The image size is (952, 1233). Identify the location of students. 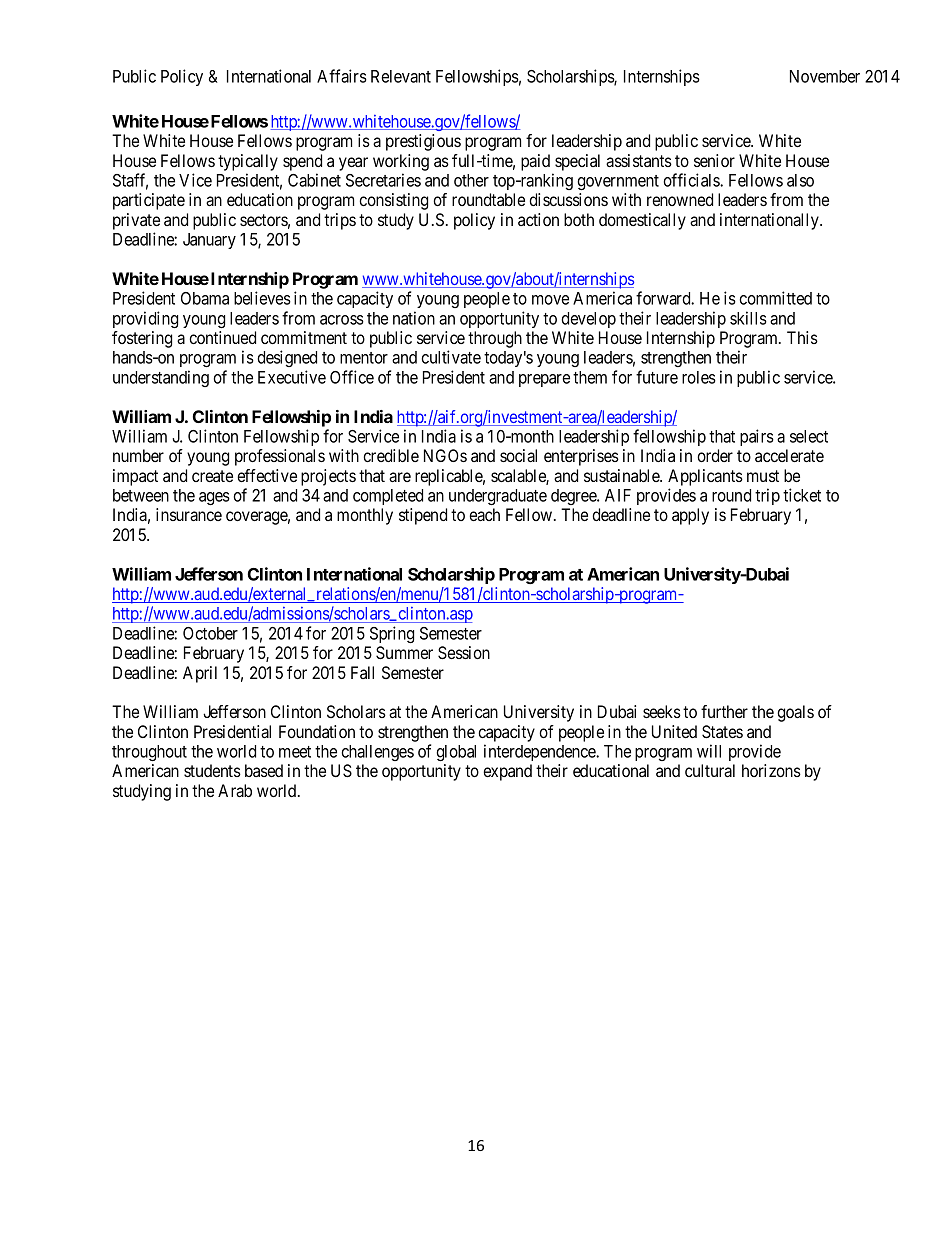
(212, 770).
